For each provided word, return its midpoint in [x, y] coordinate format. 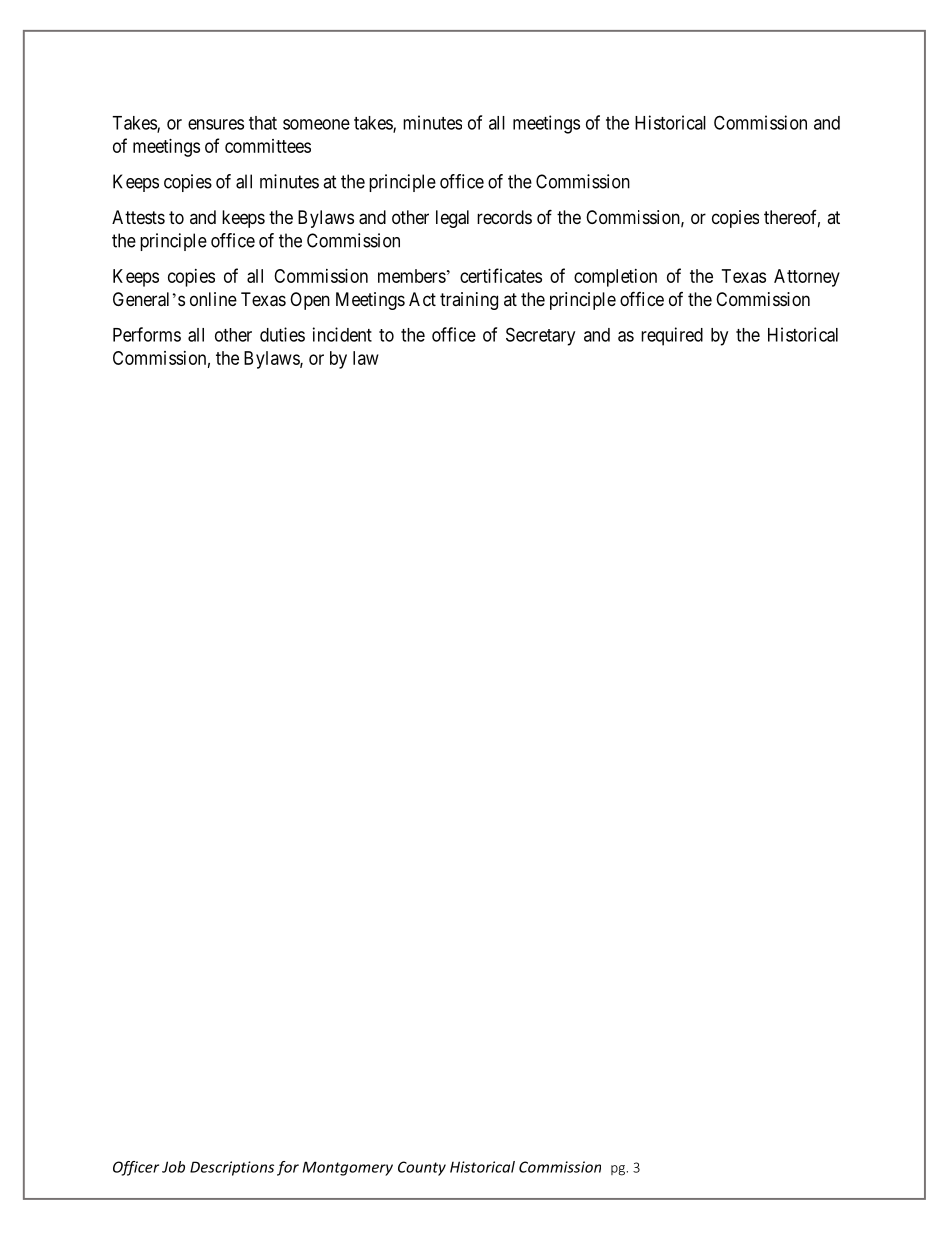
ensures [216, 124]
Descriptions [232, 1168]
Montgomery [348, 1168]
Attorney [807, 278]
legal [452, 219]
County [422, 1168]
